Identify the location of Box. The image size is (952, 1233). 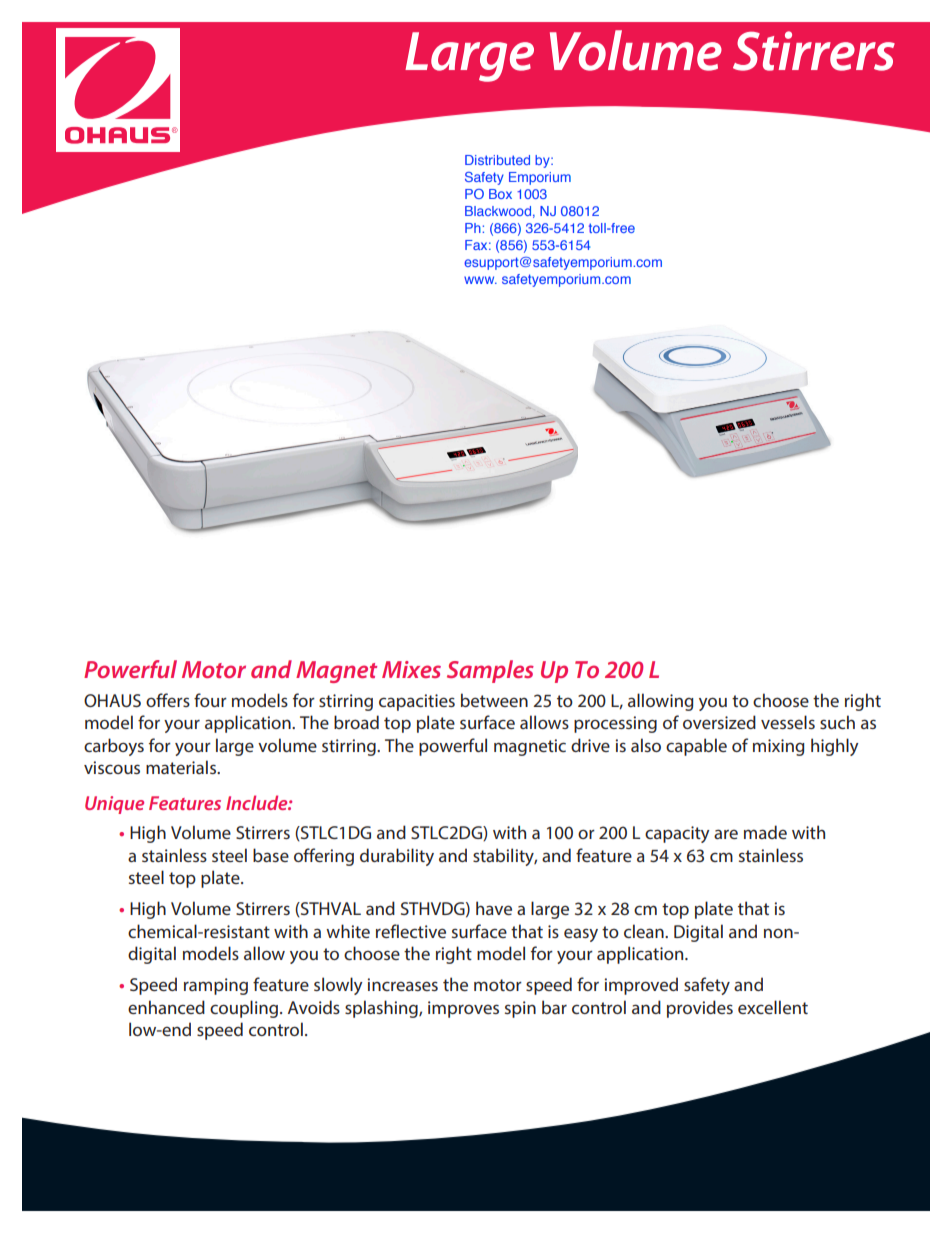
(500, 194).
